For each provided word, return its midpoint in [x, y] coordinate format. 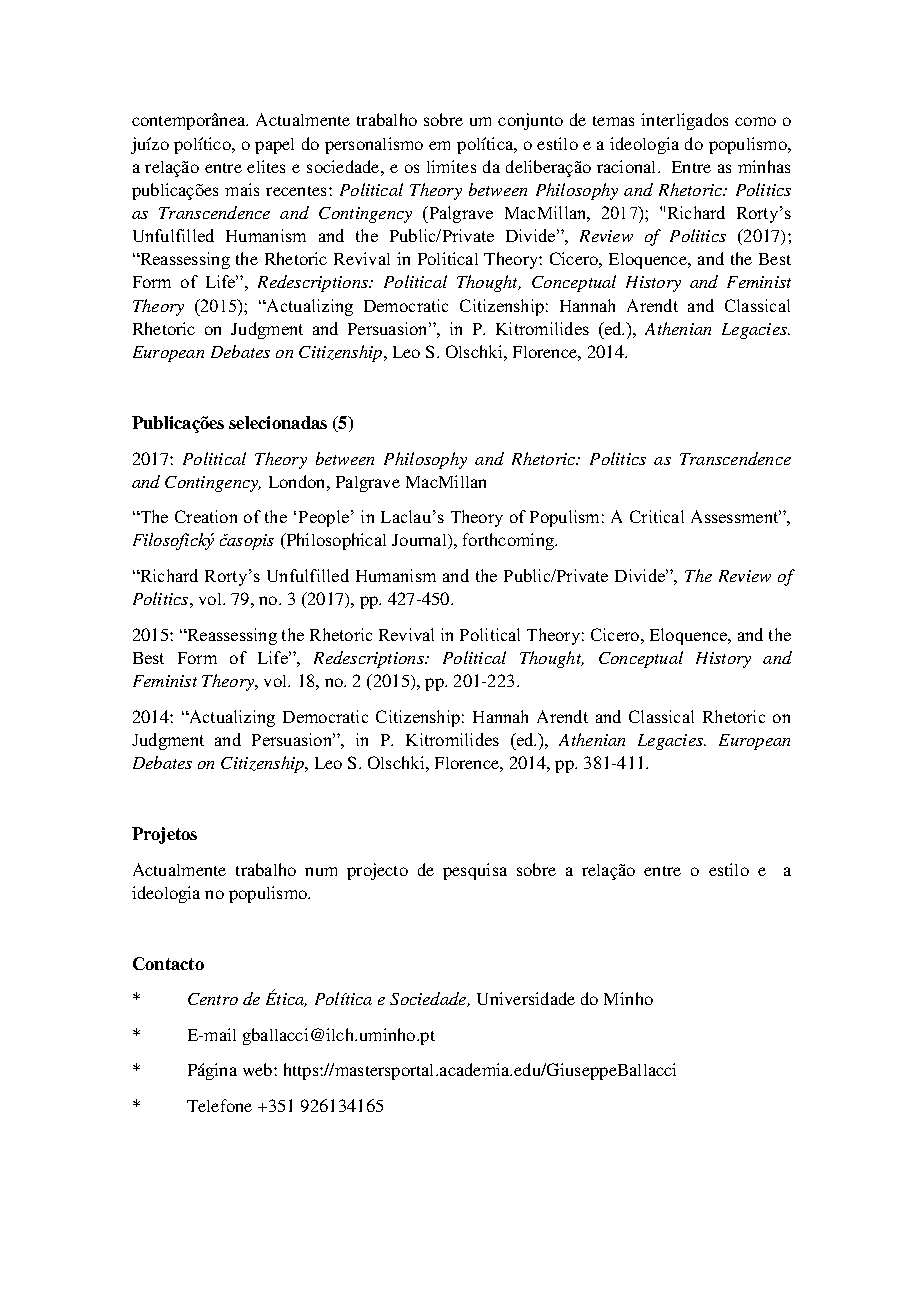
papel [274, 146]
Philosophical [335, 541]
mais [242, 189]
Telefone [219, 1105]
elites [266, 166]
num [321, 871]
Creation [206, 516]
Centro [213, 999]
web [259, 1069]
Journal [420, 541]
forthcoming [510, 541]
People [325, 518]
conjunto [530, 121]
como [755, 121]
